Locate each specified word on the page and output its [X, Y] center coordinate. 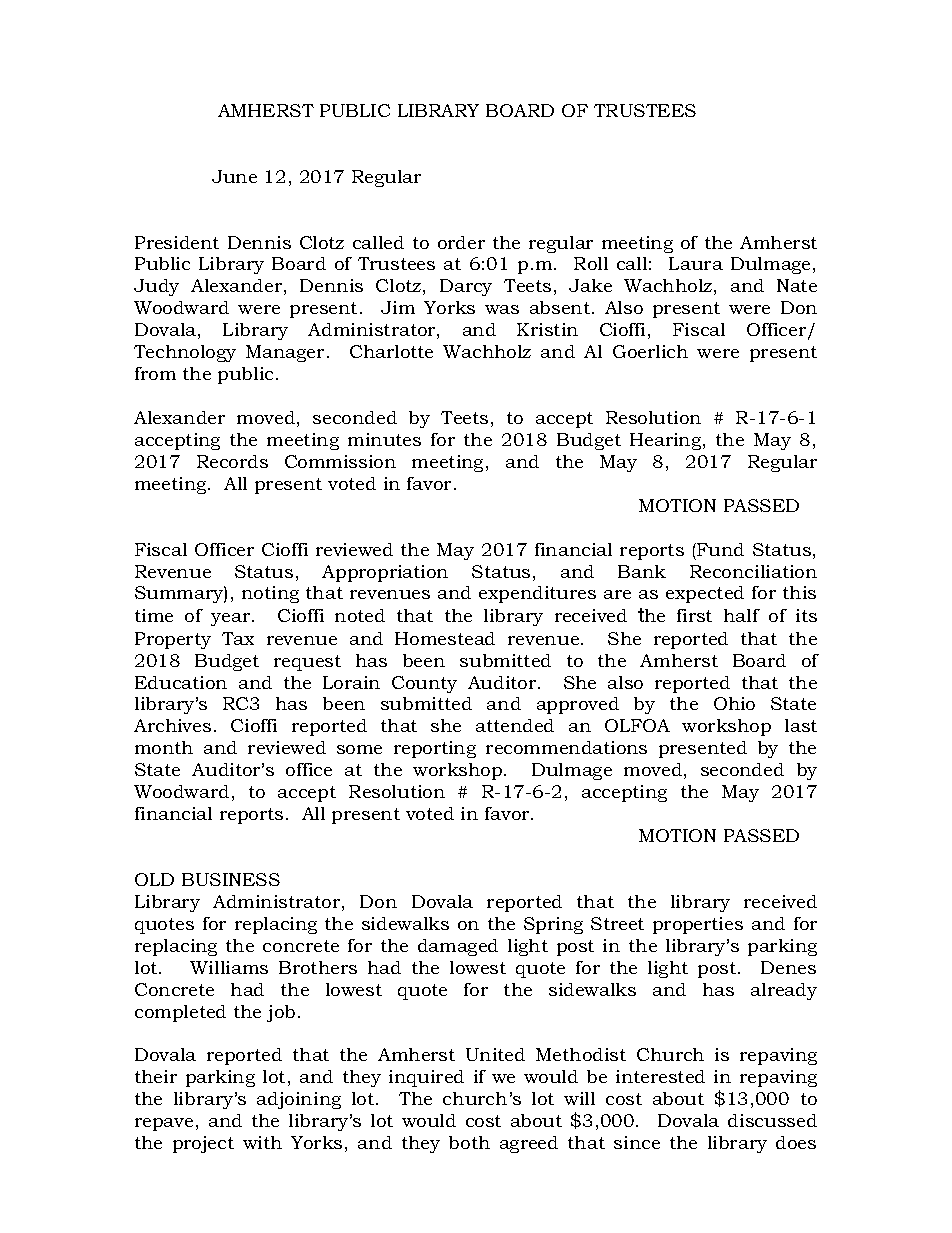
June [234, 176]
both [469, 1142]
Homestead [445, 638]
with [262, 1142]
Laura [696, 263]
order [461, 242]
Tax [238, 638]
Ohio [734, 703]
